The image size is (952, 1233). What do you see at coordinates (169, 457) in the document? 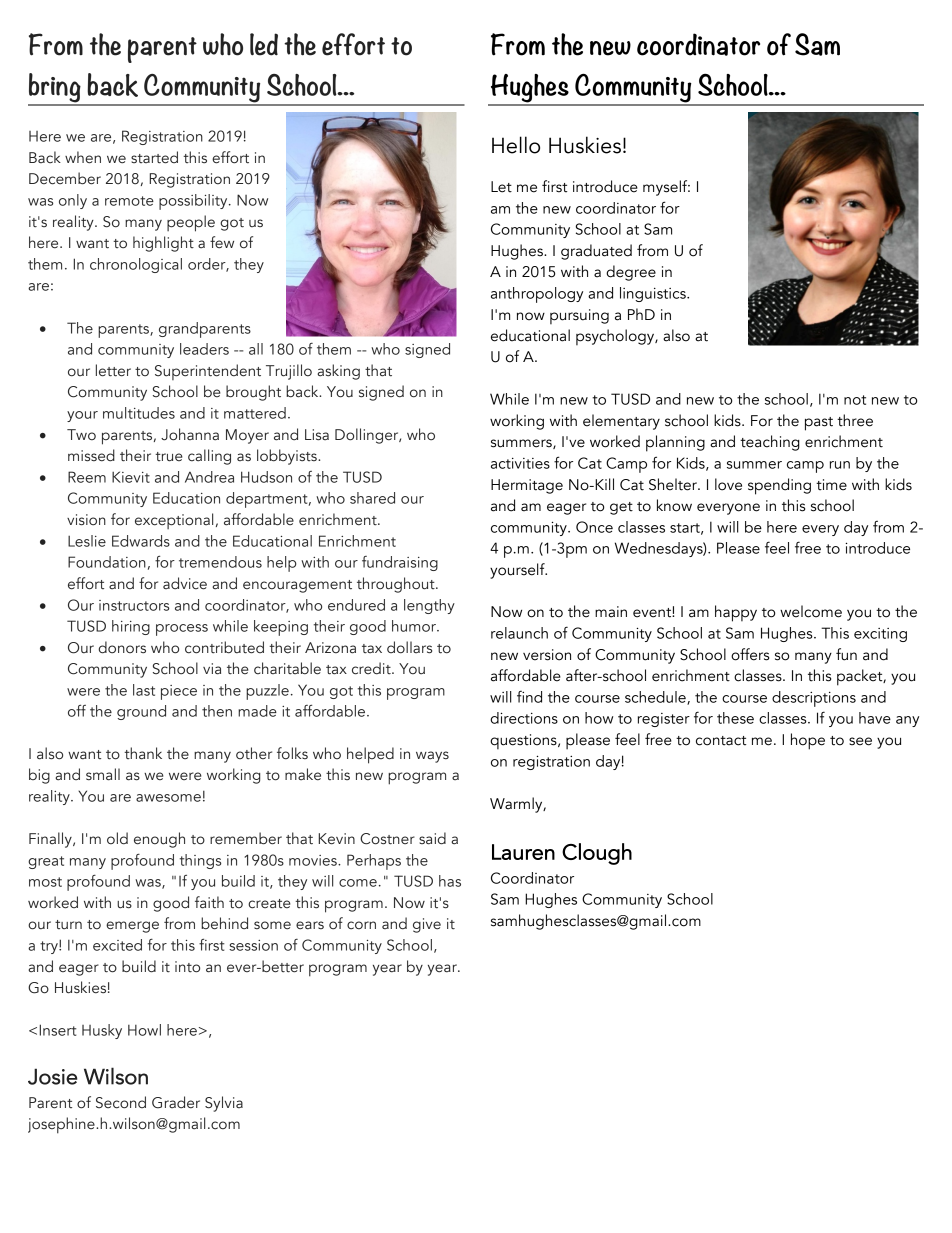
I see `true` at bounding box center [169, 457].
